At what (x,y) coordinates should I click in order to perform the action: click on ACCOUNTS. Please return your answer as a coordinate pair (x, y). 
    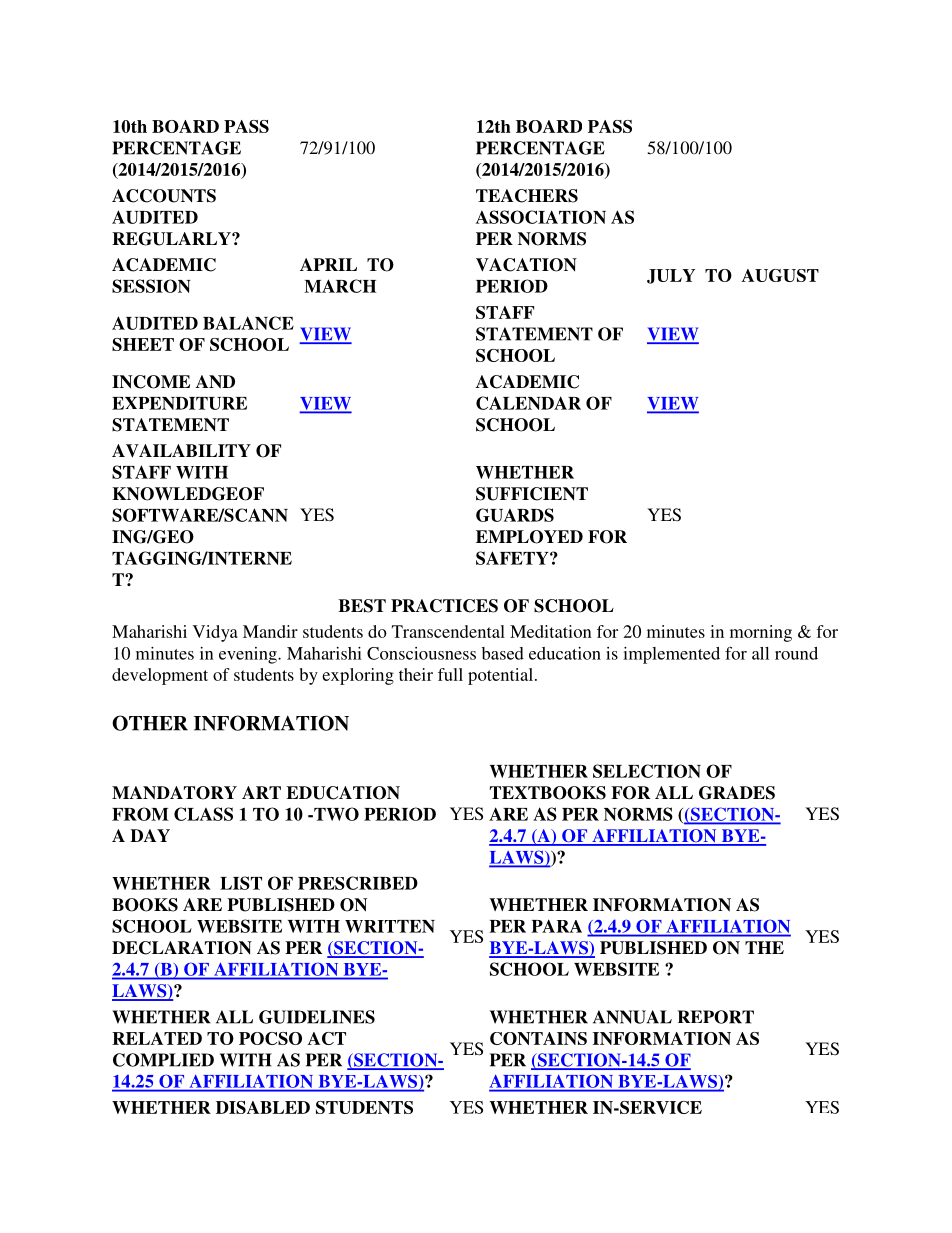
    Looking at the image, I should click on (164, 196).
